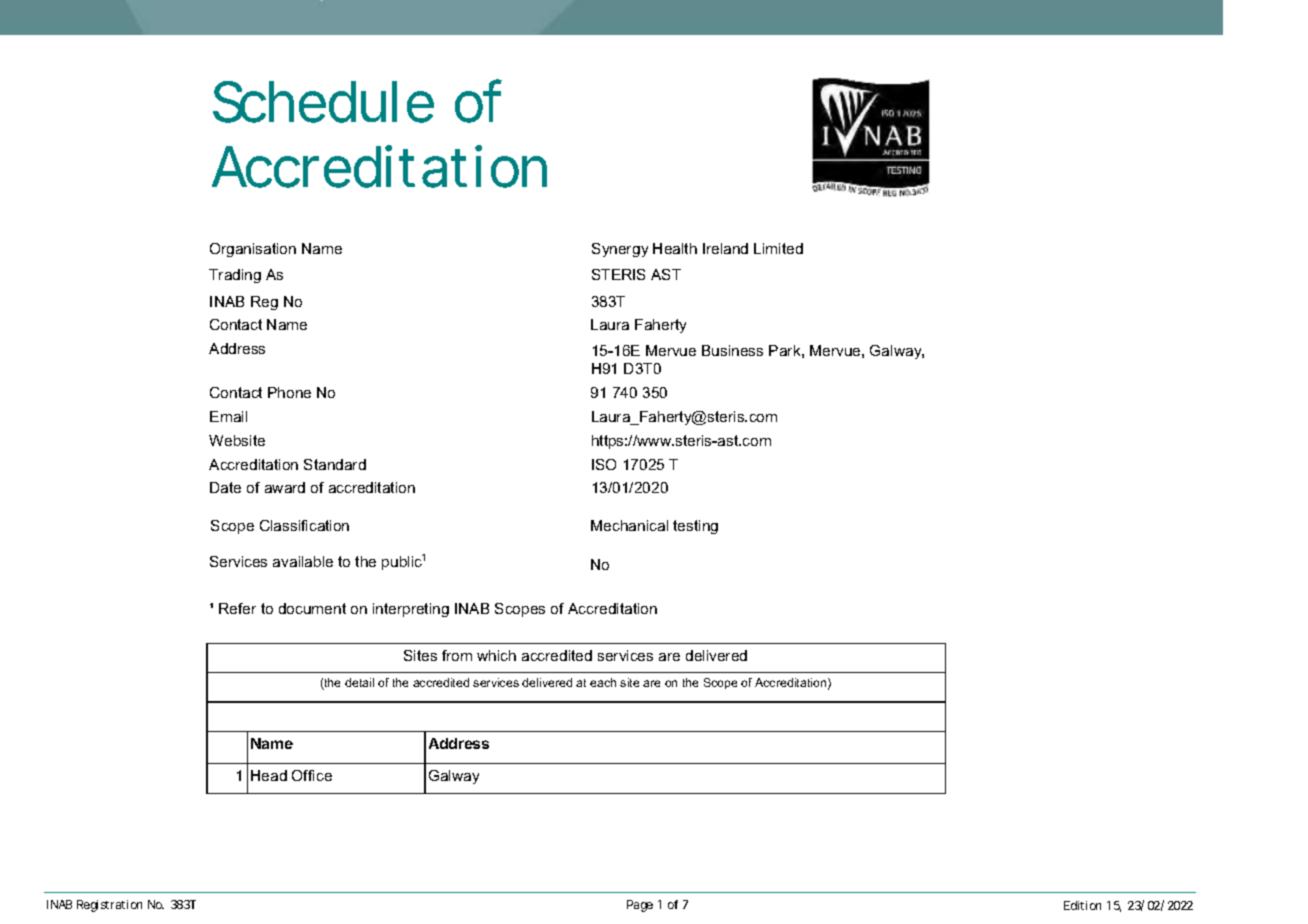 This screenshot has height=924, width=1308. I want to click on Edition, so click(1082, 905).
